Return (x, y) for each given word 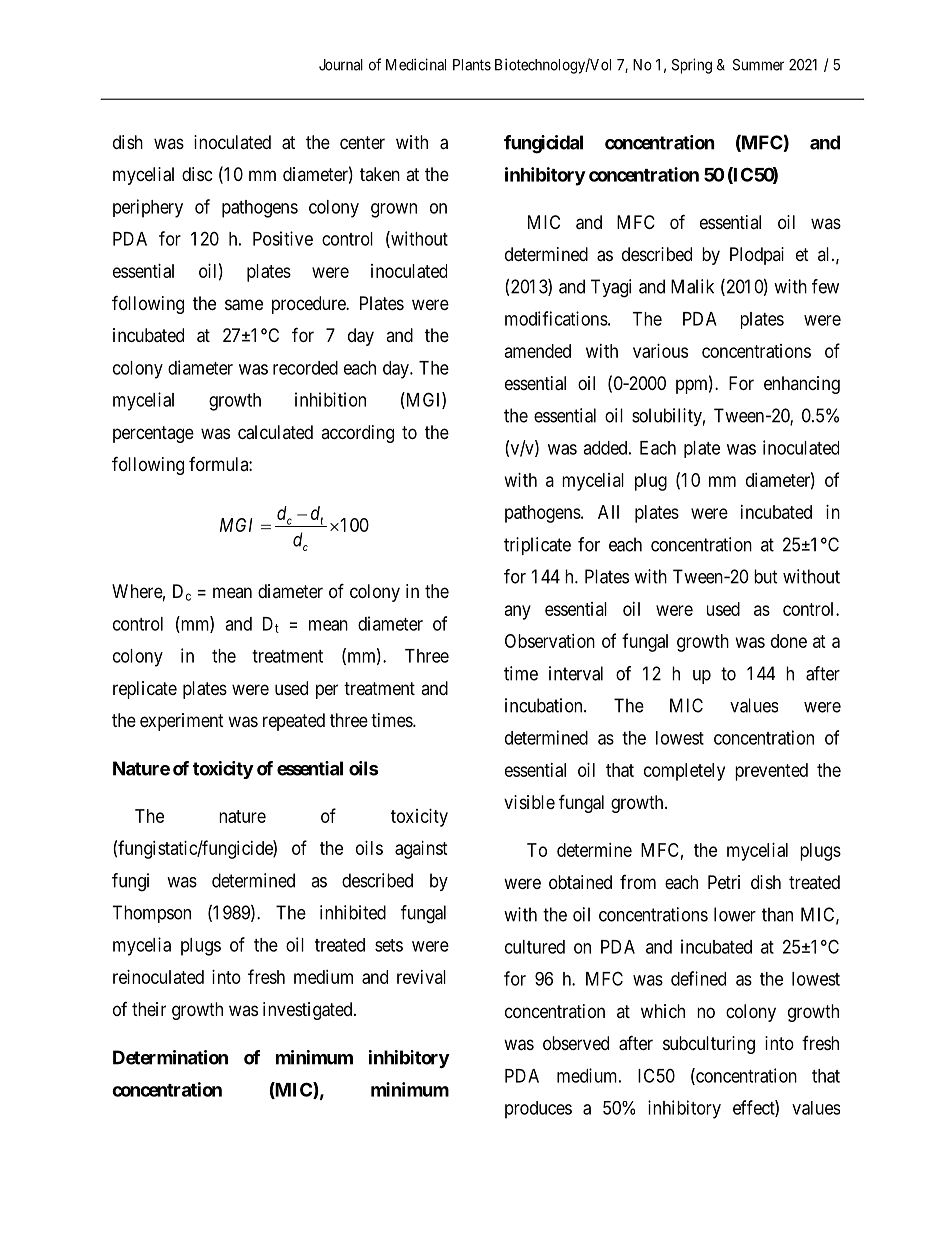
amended (538, 351)
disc (197, 174)
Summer (758, 65)
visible (529, 802)
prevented (771, 772)
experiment (182, 722)
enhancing (802, 385)
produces (538, 1110)
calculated (275, 432)
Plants (472, 65)
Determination (170, 1057)
